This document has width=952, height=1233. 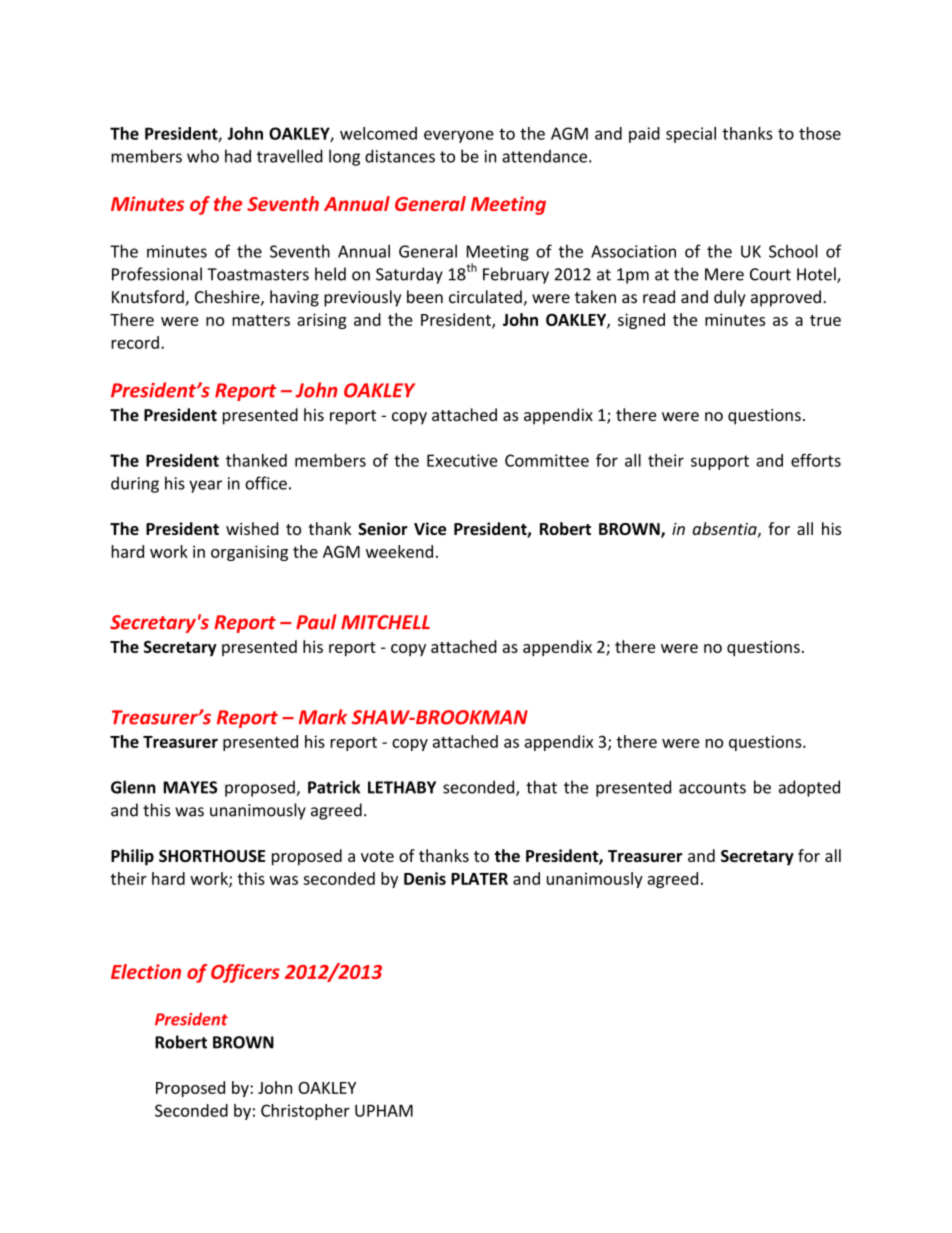 What do you see at coordinates (479, 879) in the document?
I see `PLATER` at bounding box center [479, 879].
